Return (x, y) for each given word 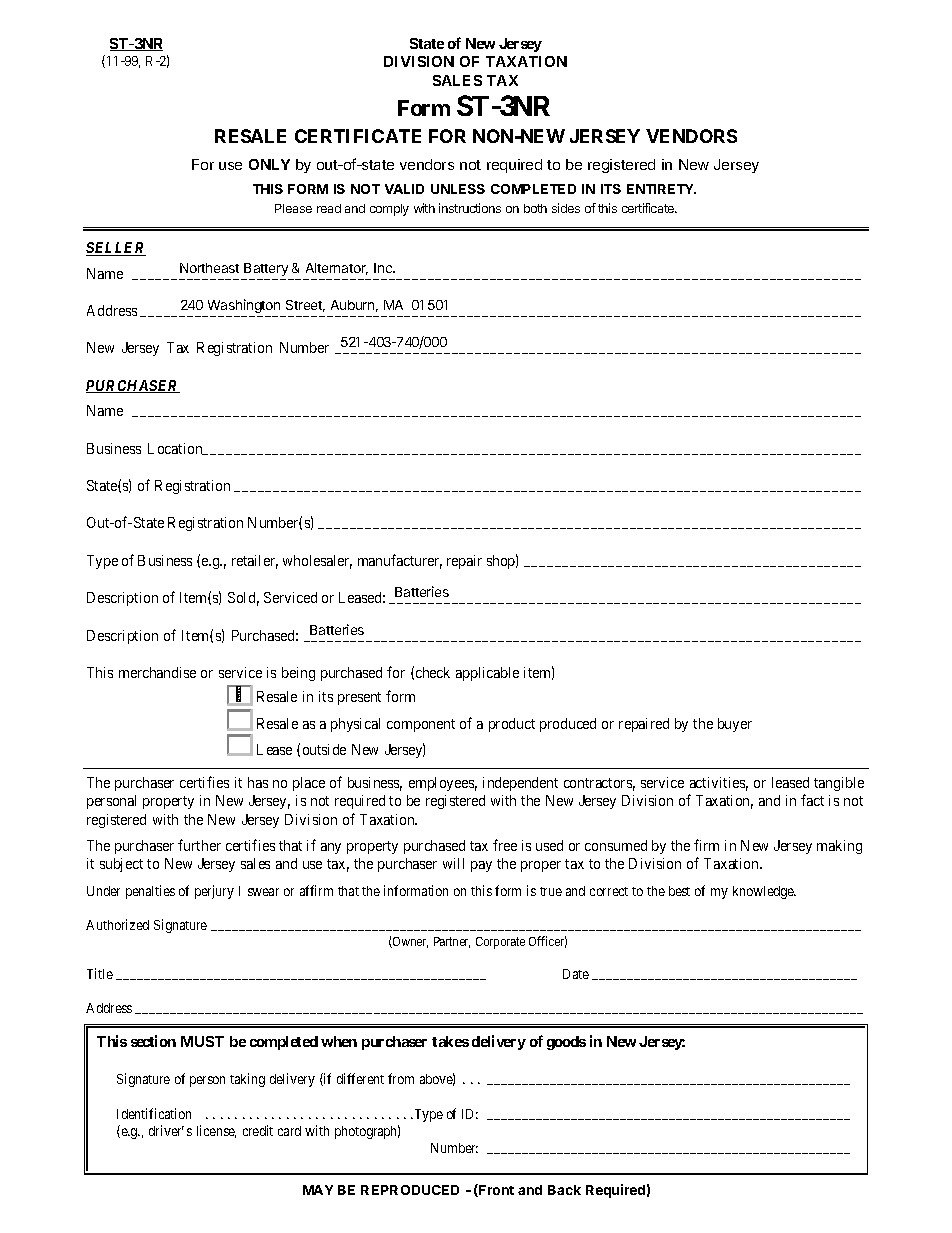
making (839, 847)
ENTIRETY (661, 189)
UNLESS (458, 189)
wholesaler (317, 562)
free (505, 845)
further (199, 845)
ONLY (269, 164)
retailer (255, 562)
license (216, 1131)
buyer (735, 725)
